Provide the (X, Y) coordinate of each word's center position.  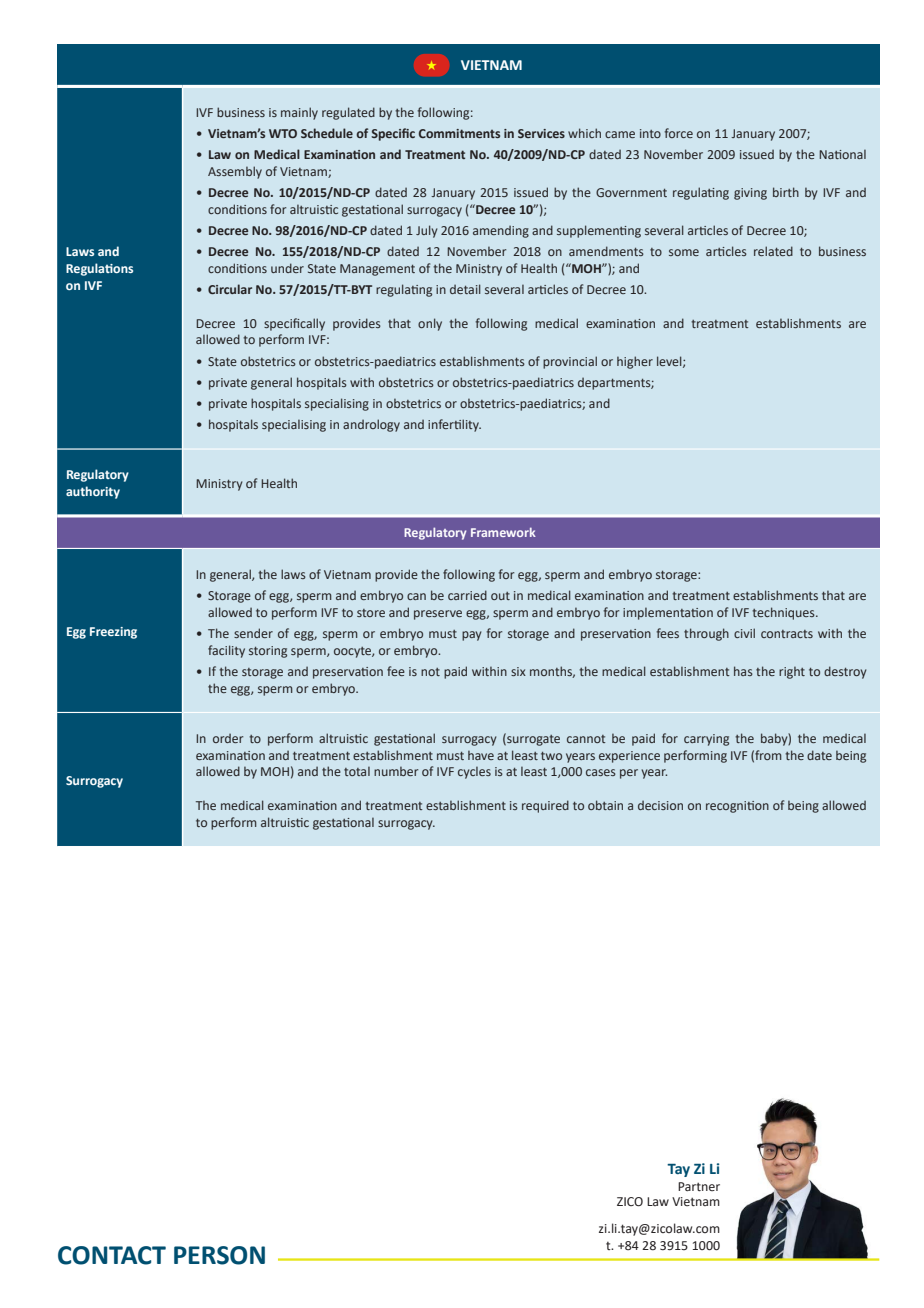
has (743, 671)
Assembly (235, 172)
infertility (454, 425)
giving (750, 194)
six (518, 671)
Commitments (459, 133)
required (545, 806)
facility (226, 651)
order (228, 738)
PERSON (219, 1255)
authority (93, 492)
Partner (699, 1186)
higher (635, 362)
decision (660, 805)
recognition (737, 807)
